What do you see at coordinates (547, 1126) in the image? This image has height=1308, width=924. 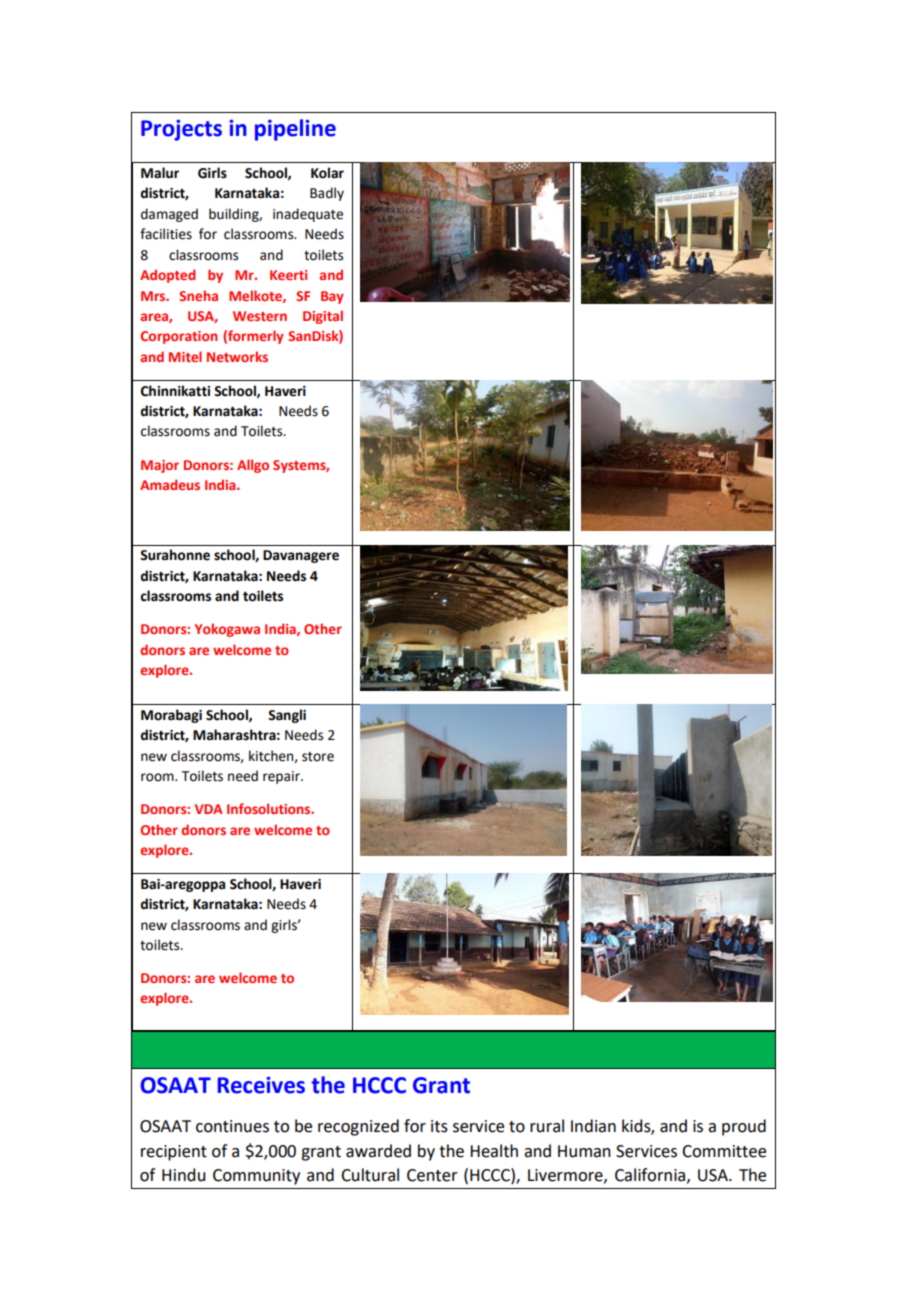 I see `rural` at bounding box center [547, 1126].
